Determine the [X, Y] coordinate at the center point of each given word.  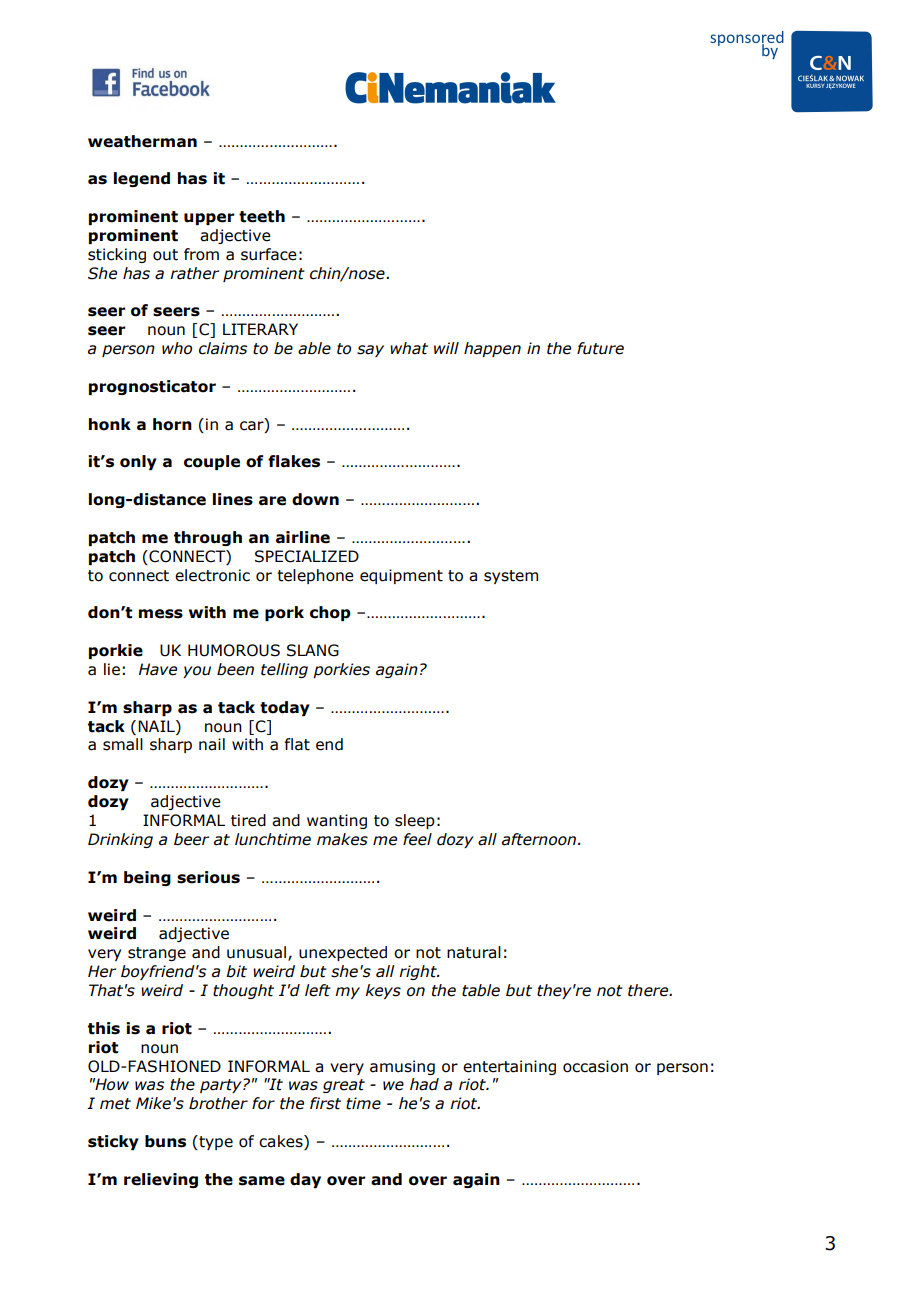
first [325, 1103]
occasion [595, 1066]
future [600, 348]
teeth [262, 216]
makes [342, 839]
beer [191, 839]
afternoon [540, 839]
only [138, 462]
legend [142, 179]
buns [165, 1141]
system [511, 577]
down [315, 499]
